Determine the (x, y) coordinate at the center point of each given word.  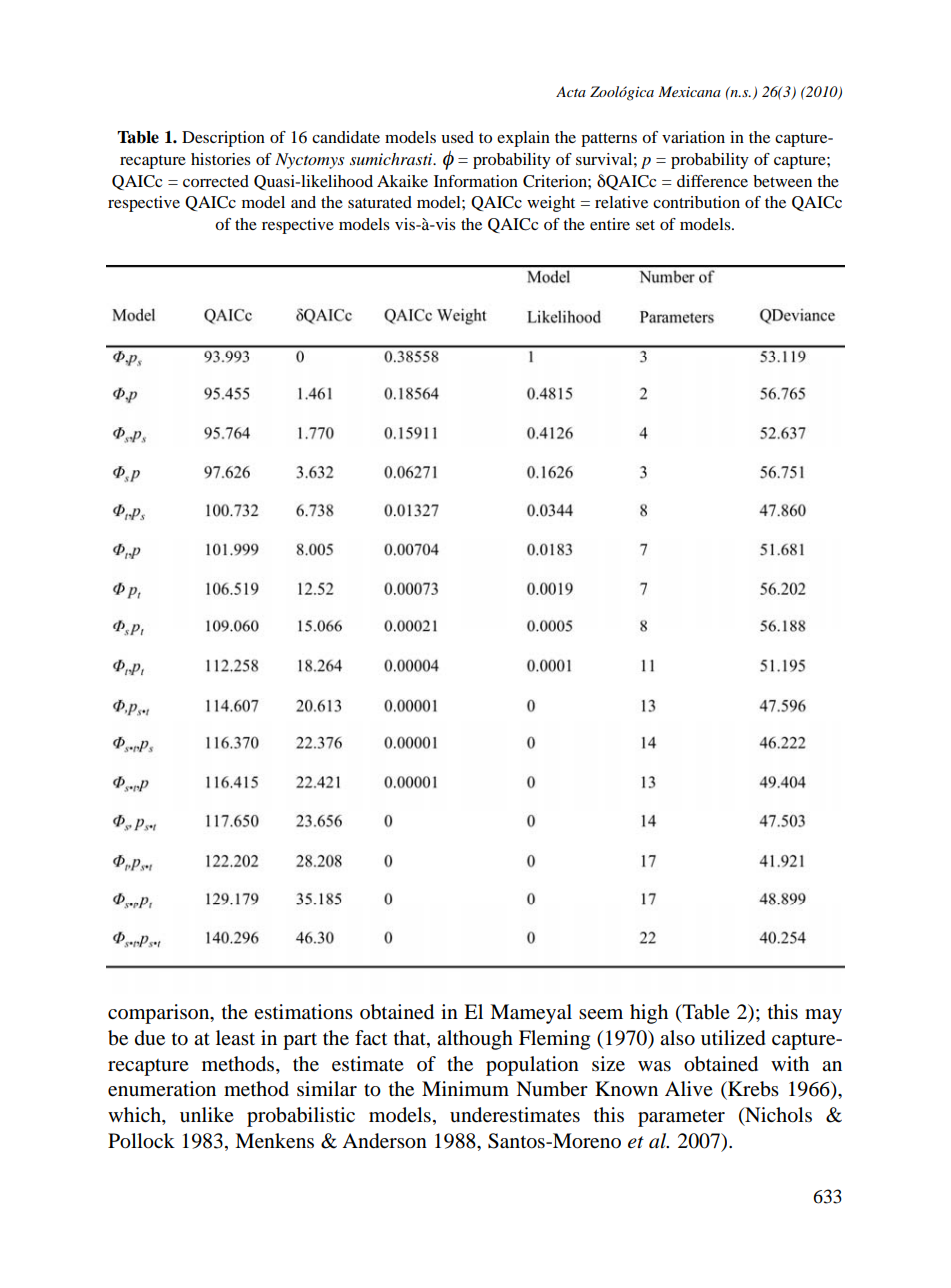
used (457, 137)
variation (693, 137)
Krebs (752, 1089)
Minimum (465, 1088)
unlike (207, 1114)
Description (223, 139)
